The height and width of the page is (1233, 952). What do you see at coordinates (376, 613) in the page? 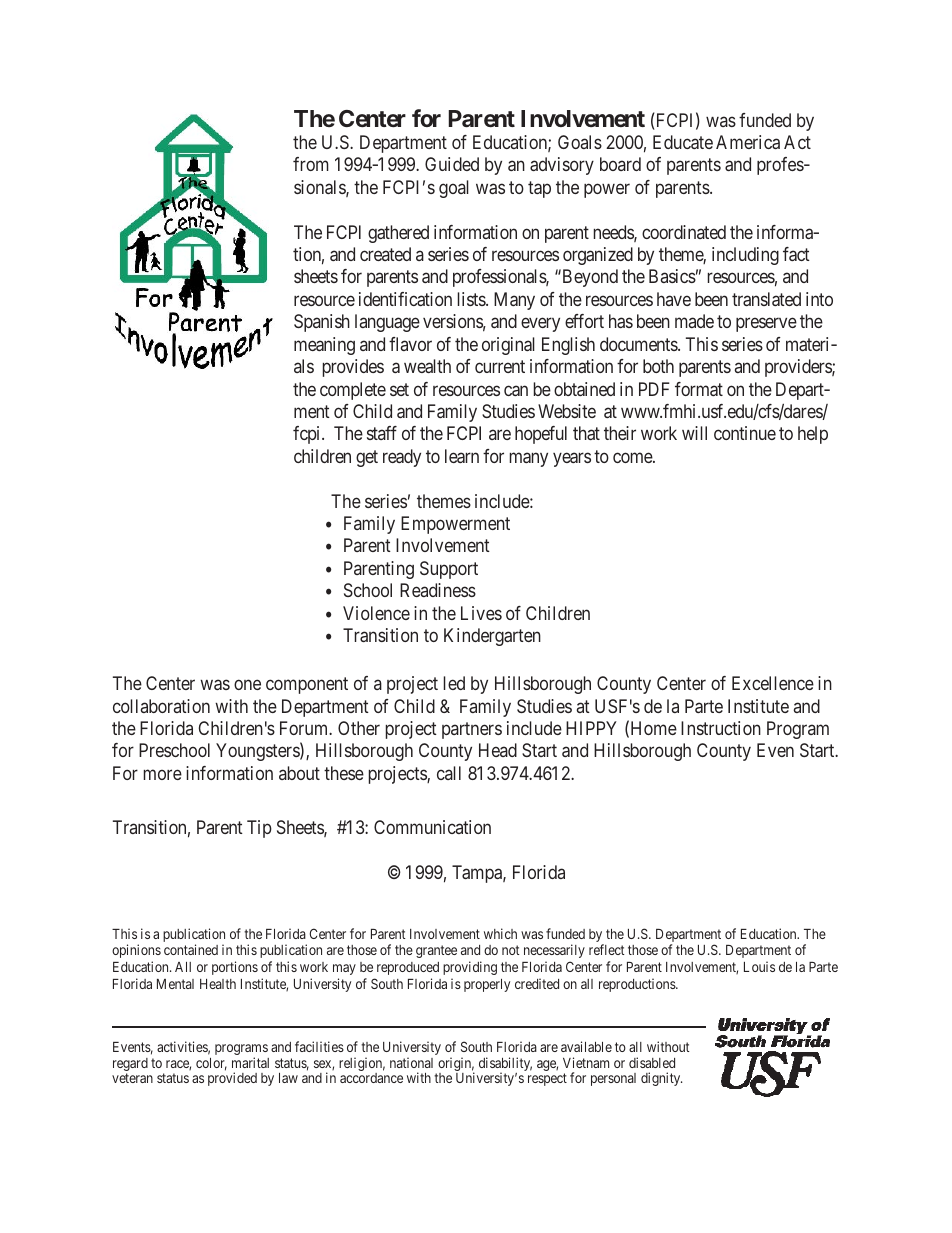
I see `Violence` at bounding box center [376, 613].
